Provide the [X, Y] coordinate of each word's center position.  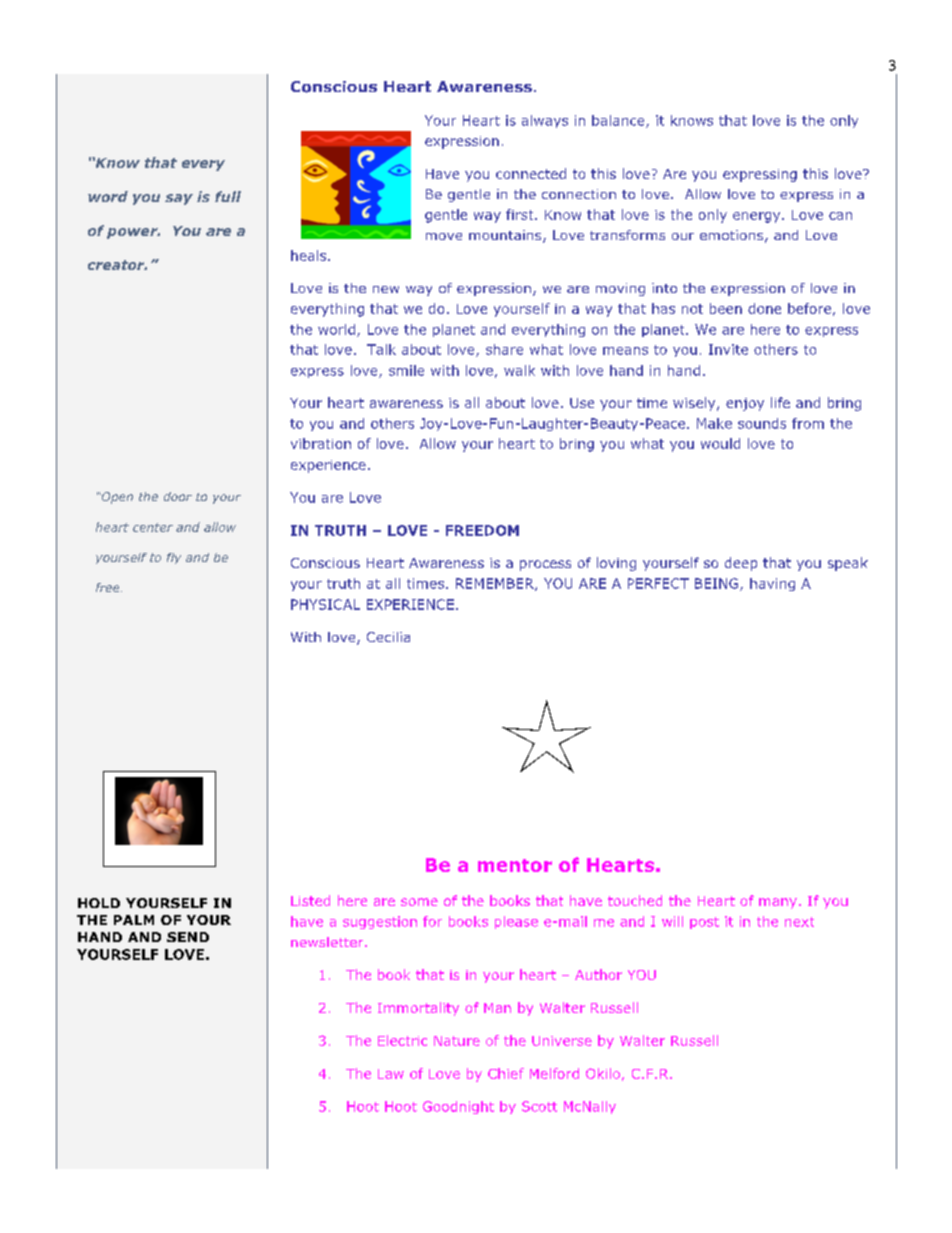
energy [758, 217]
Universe [562, 1041]
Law [391, 1074]
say [179, 199]
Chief [506, 1073]
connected [531, 173]
